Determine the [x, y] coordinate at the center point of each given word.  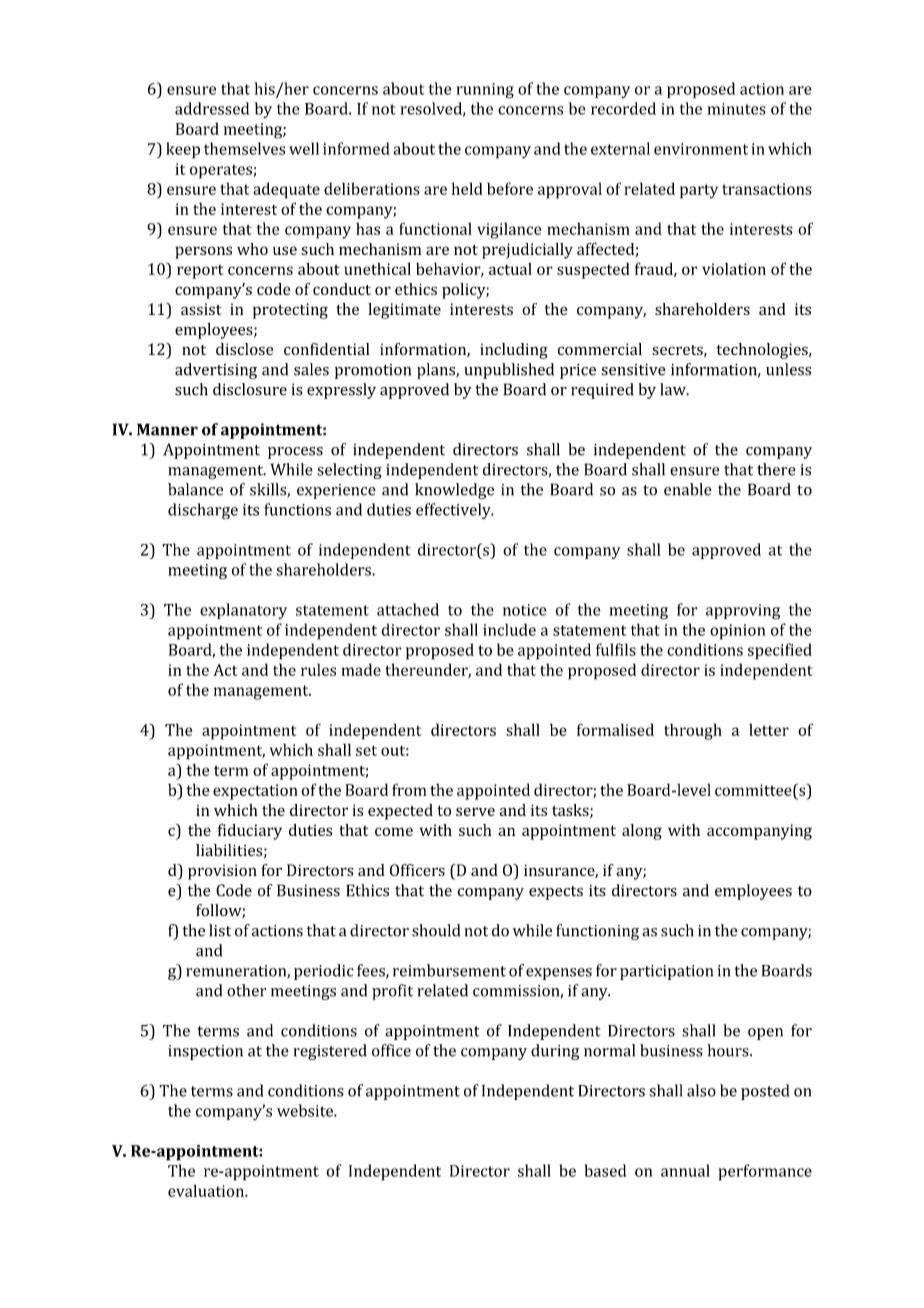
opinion [737, 632]
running [485, 91]
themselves [244, 148]
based [605, 1170]
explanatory [243, 611]
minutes [736, 109]
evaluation [207, 1190]
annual [685, 1170]
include [509, 629]
